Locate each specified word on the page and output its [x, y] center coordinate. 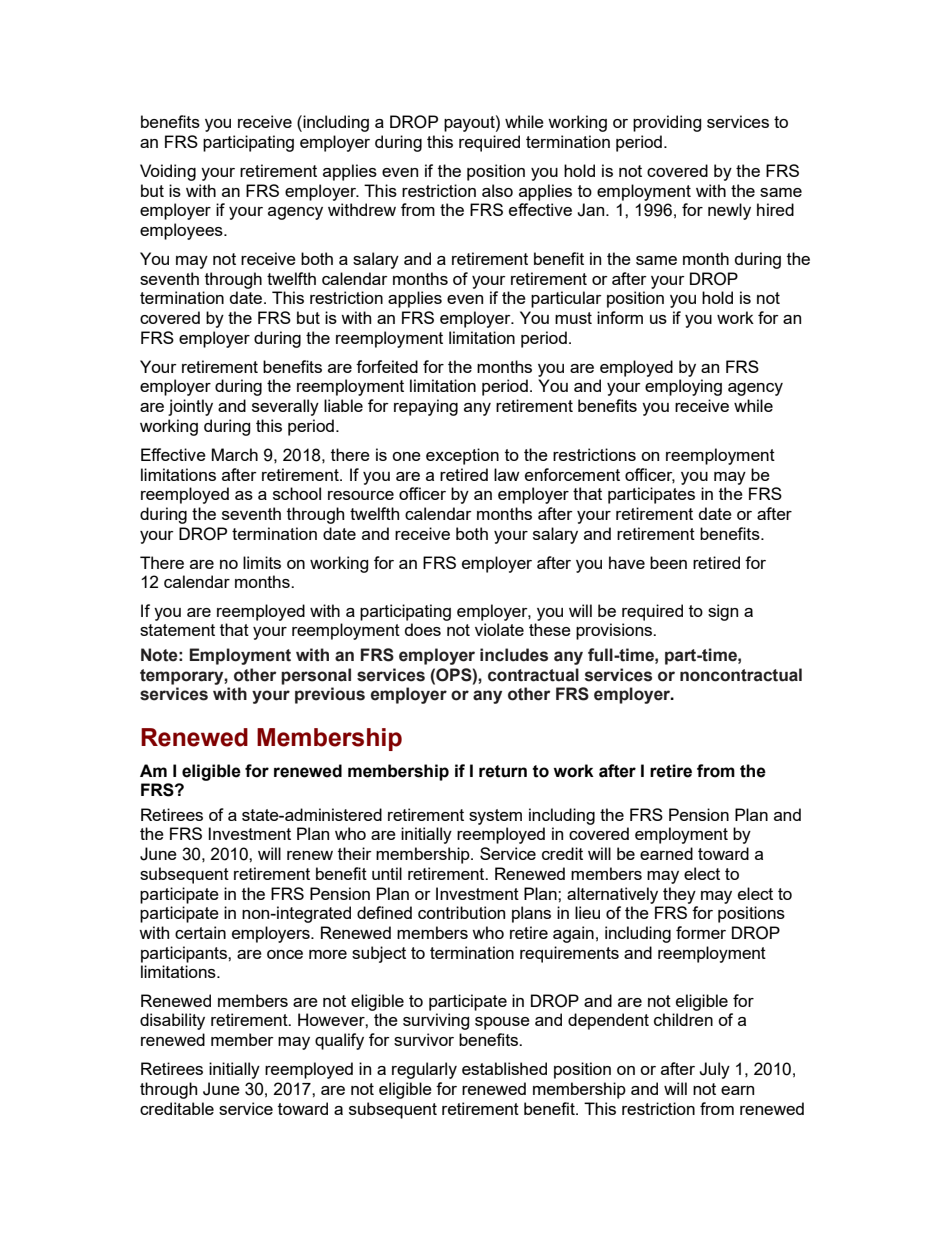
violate [499, 629]
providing [667, 123]
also [497, 190]
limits [262, 562]
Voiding [168, 172]
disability [172, 1021]
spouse [502, 1023]
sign [723, 612]
